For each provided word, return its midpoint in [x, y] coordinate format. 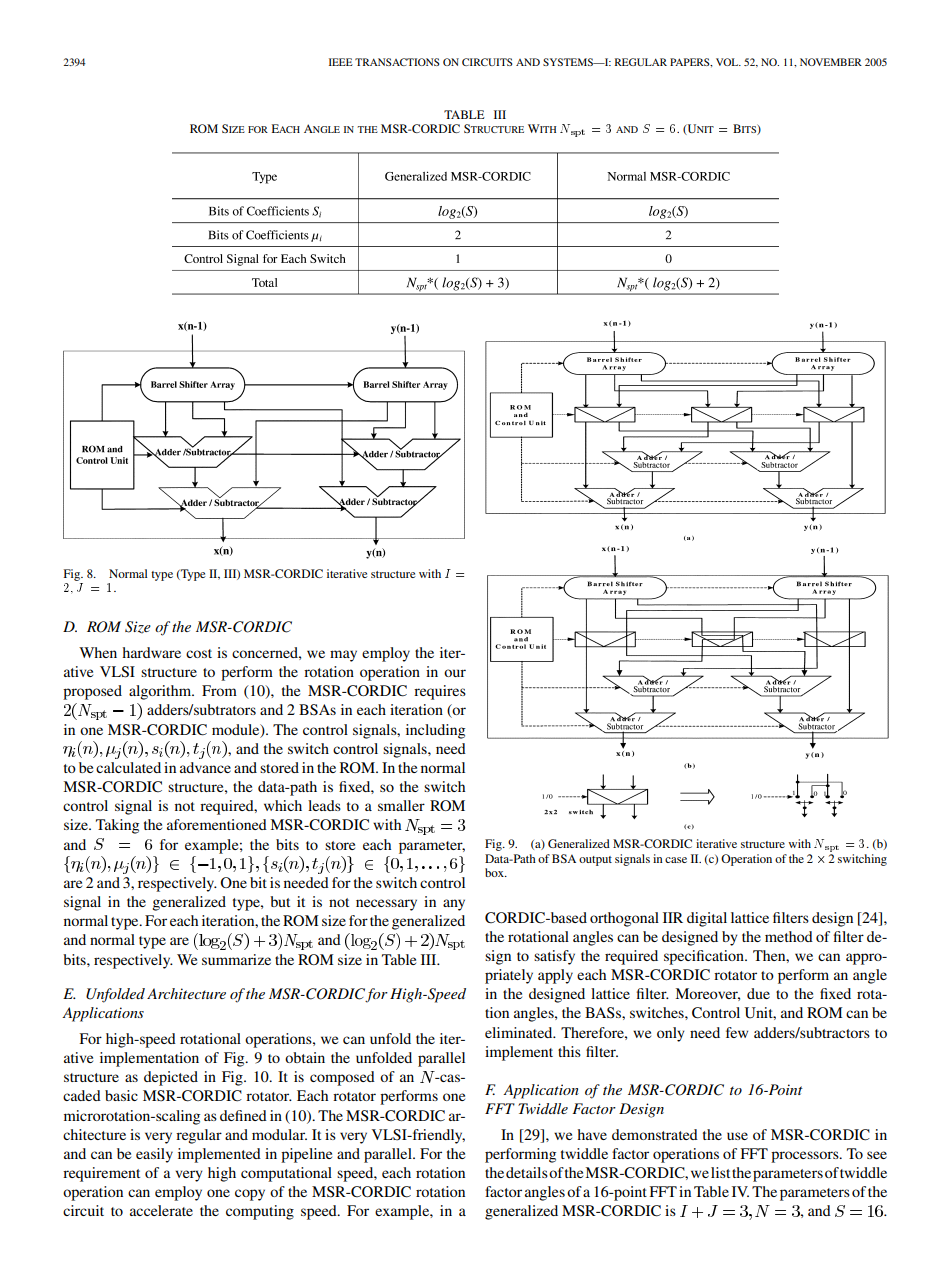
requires [440, 692]
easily [154, 1155]
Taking [117, 826]
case [676, 860]
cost [199, 653]
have [592, 1134]
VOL [728, 62]
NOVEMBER [831, 62]
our [455, 673]
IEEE [341, 62]
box [495, 872]
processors [806, 1157]
